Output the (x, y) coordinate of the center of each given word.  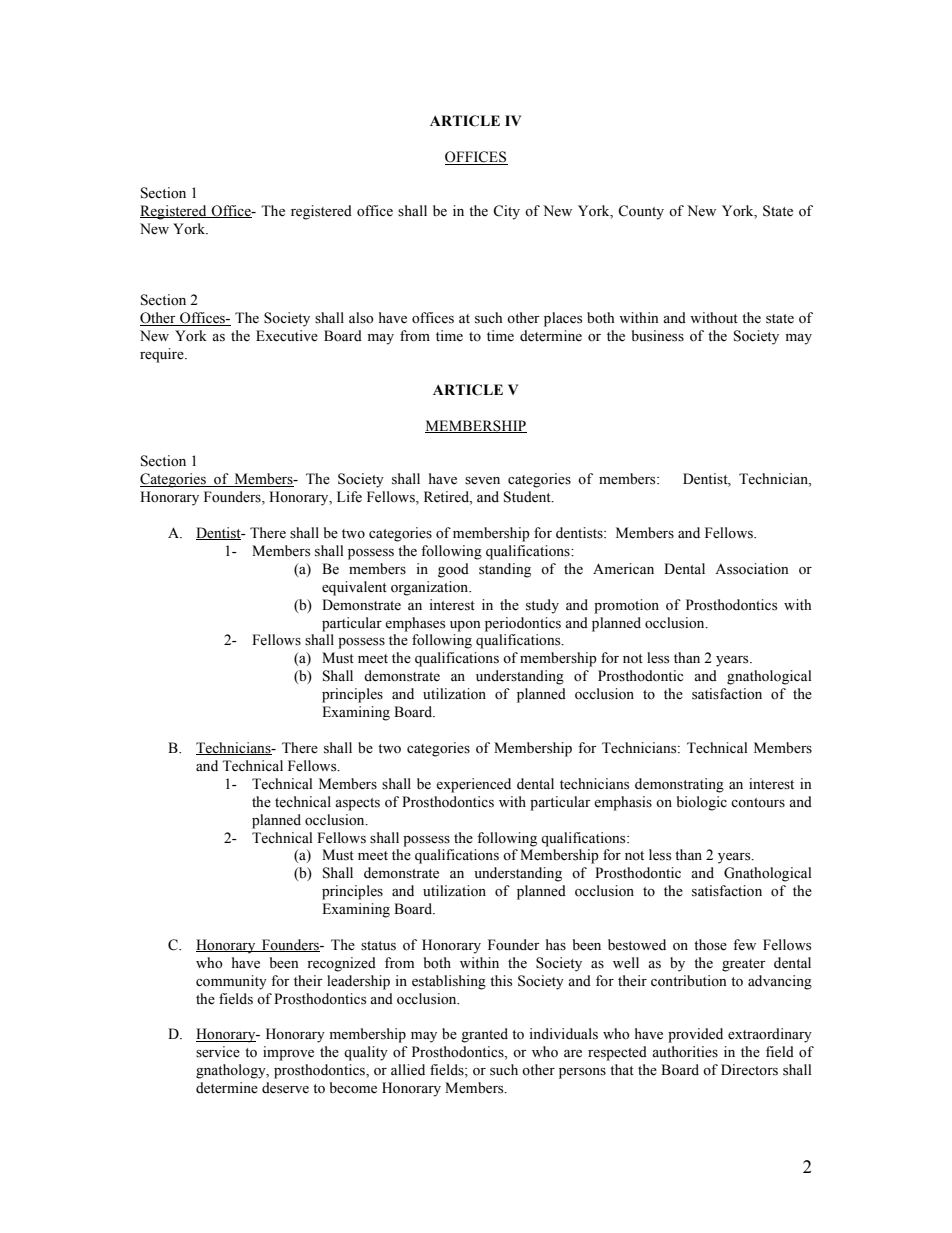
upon (465, 626)
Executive (287, 336)
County (641, 212)
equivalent (354, 588)
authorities (685, 1052)
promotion (626, 606)
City (506, 212)
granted (484, 1035)
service (218, 1052)
